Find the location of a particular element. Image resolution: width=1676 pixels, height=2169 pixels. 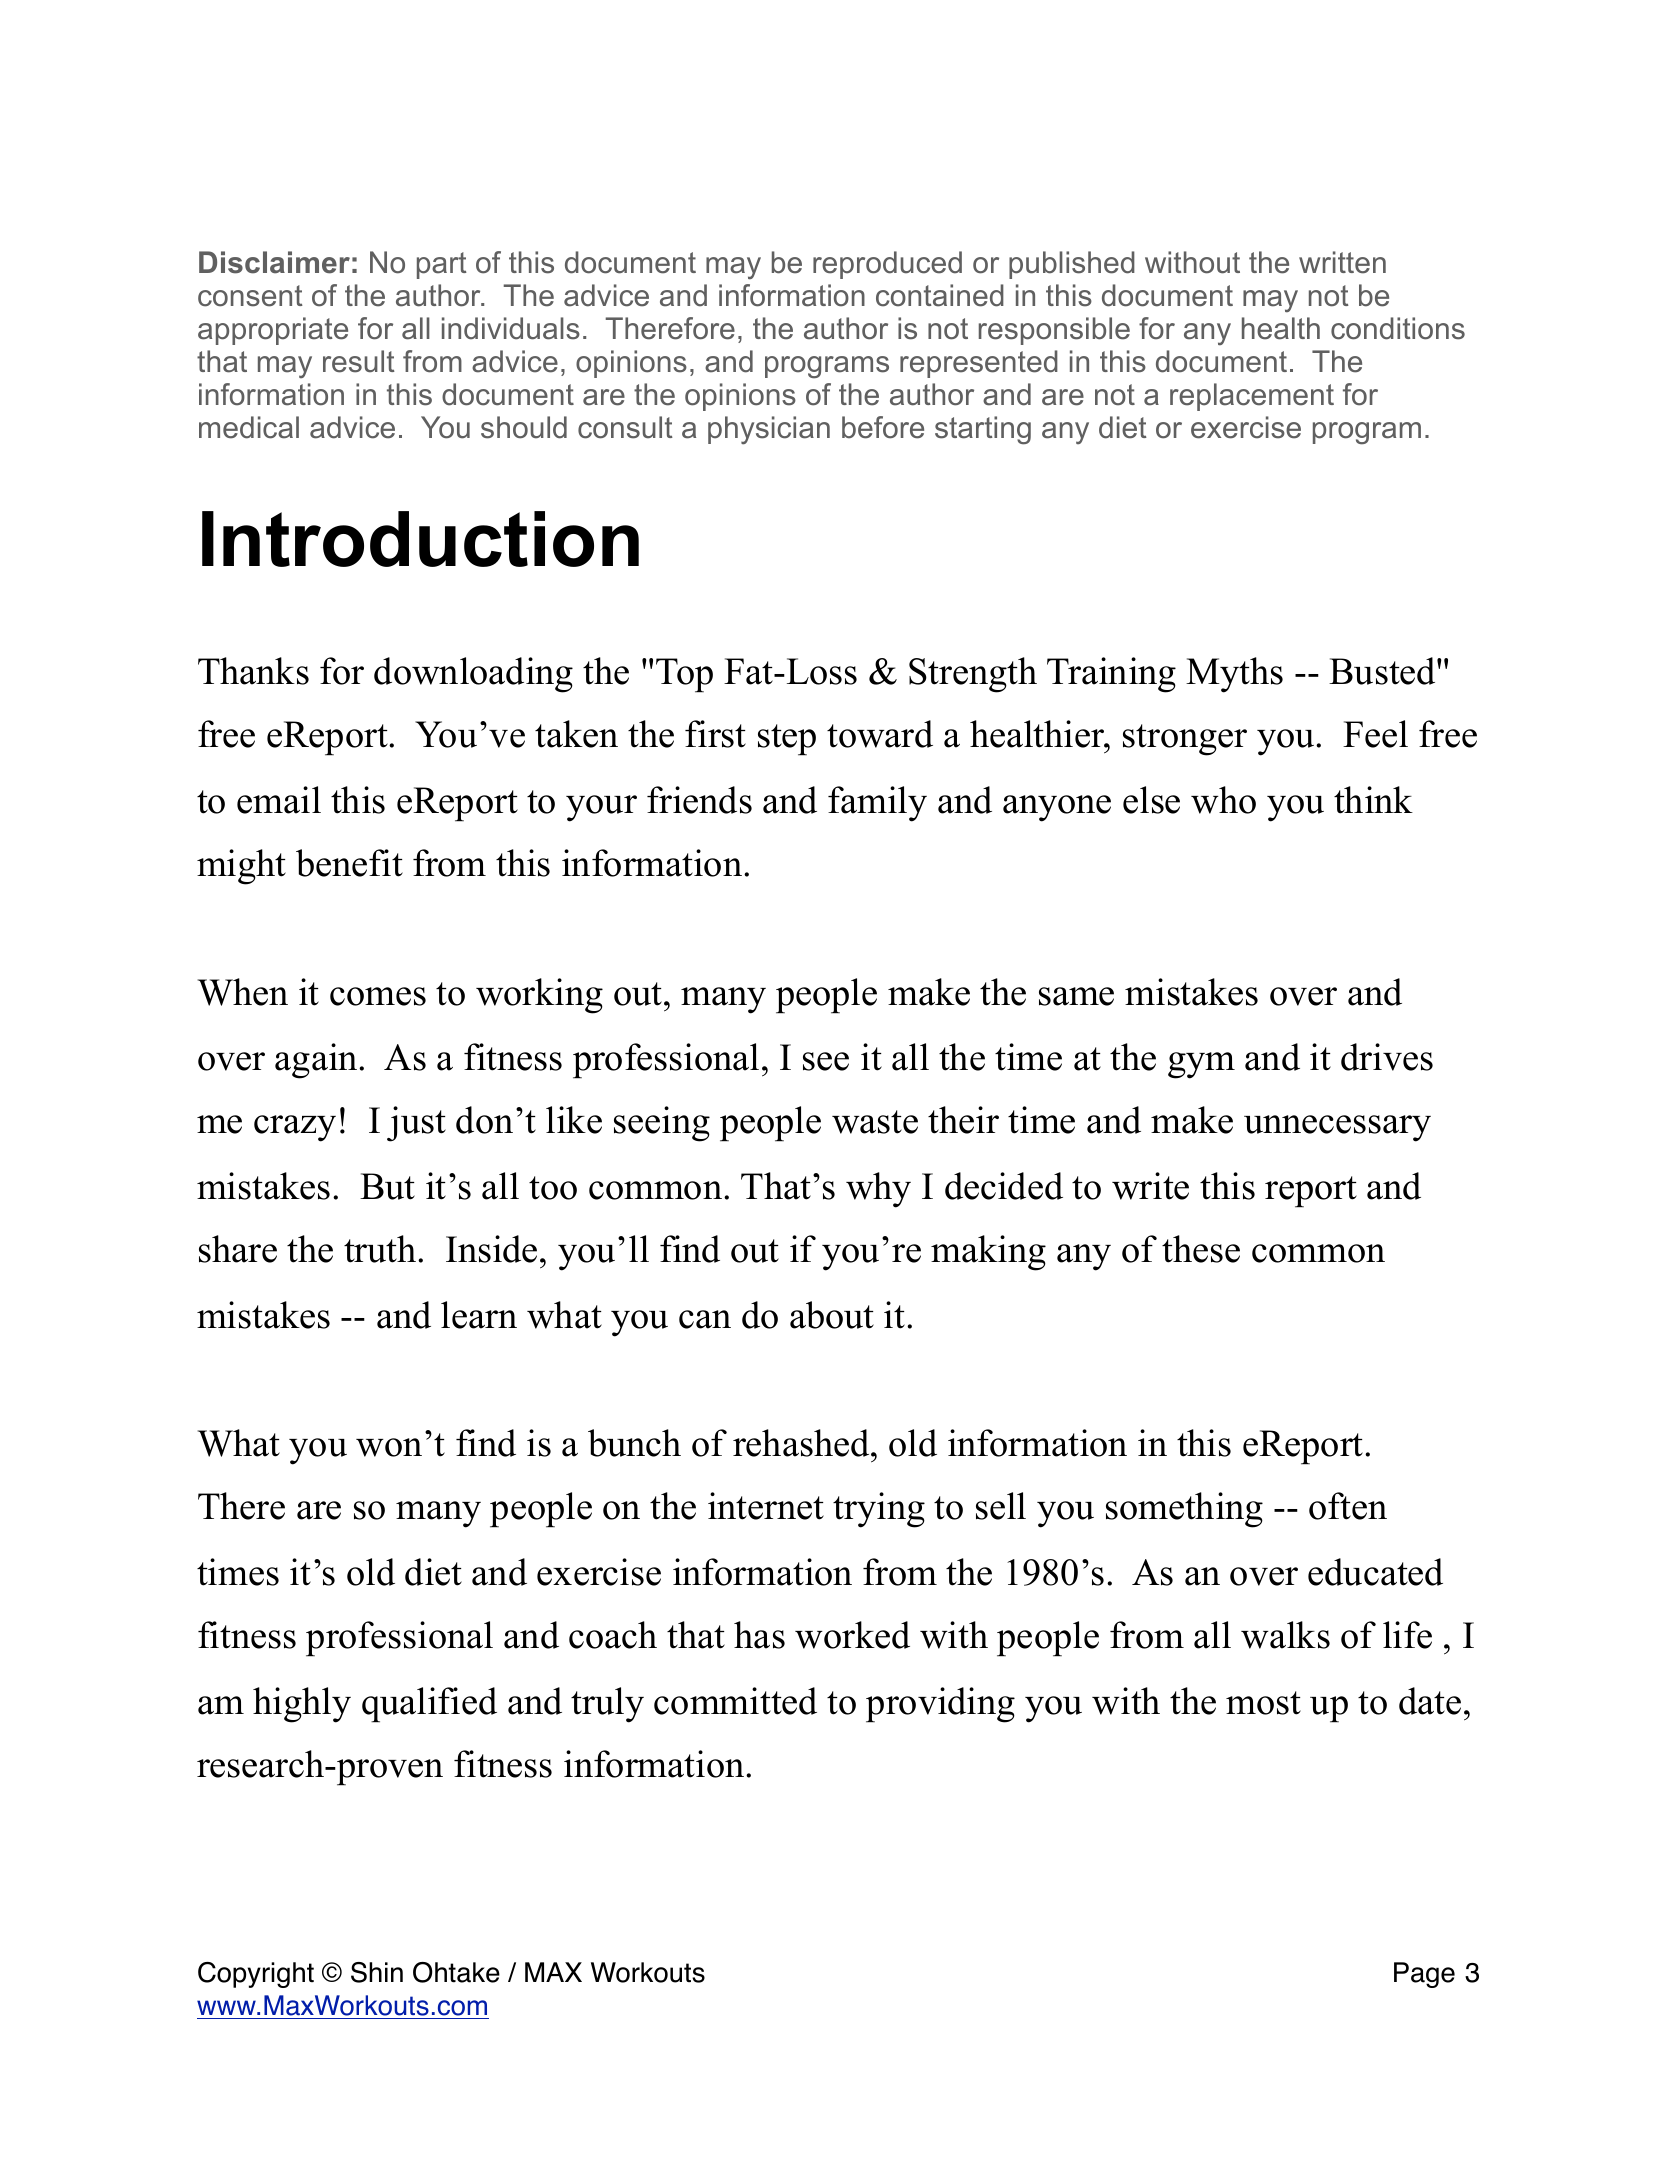

reproduced is located at coordinates (887, 265).
